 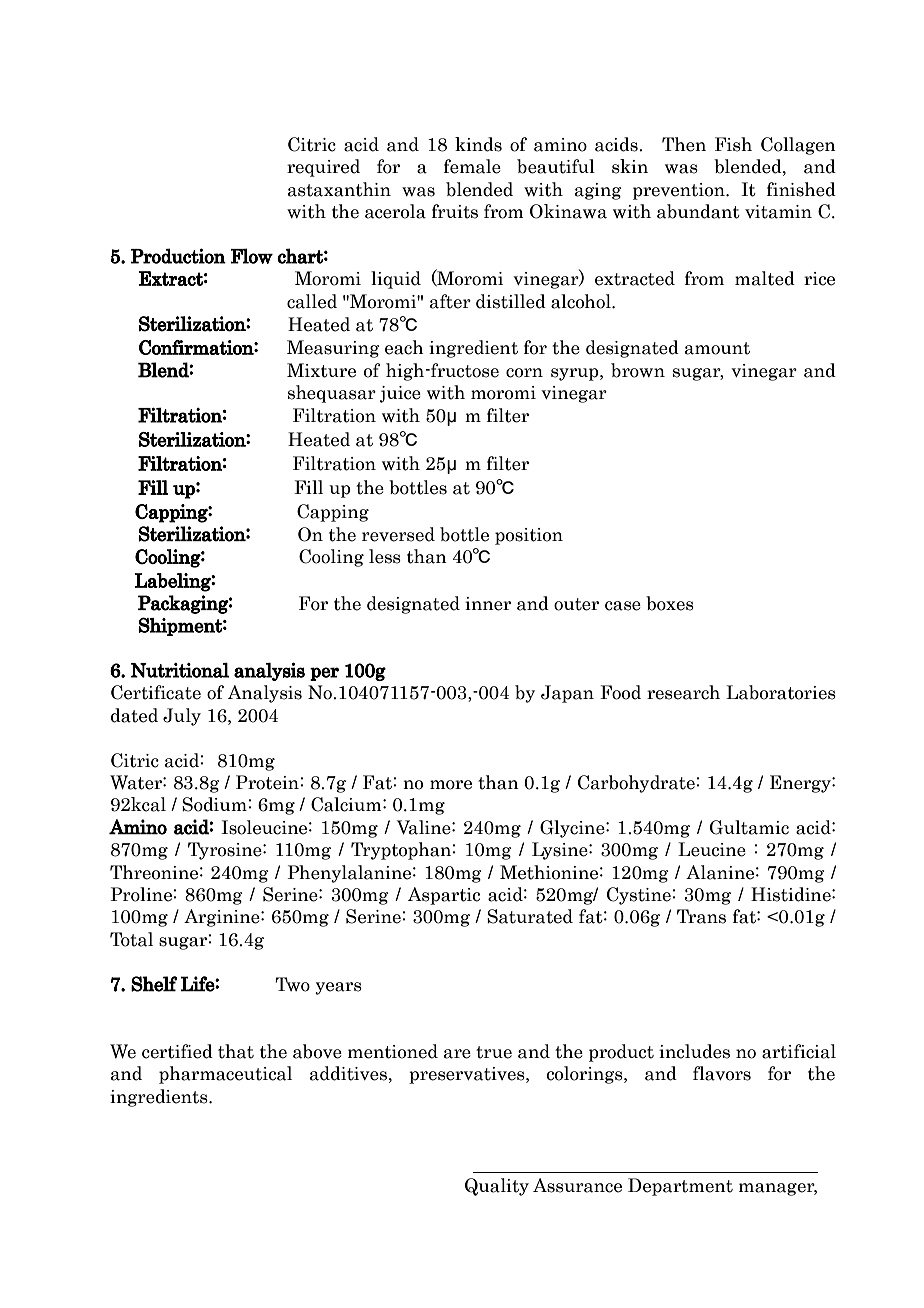 What do you see at coordinates (472, 166) in the screenshot?
I see `female` at bounding box center [472, 166].
